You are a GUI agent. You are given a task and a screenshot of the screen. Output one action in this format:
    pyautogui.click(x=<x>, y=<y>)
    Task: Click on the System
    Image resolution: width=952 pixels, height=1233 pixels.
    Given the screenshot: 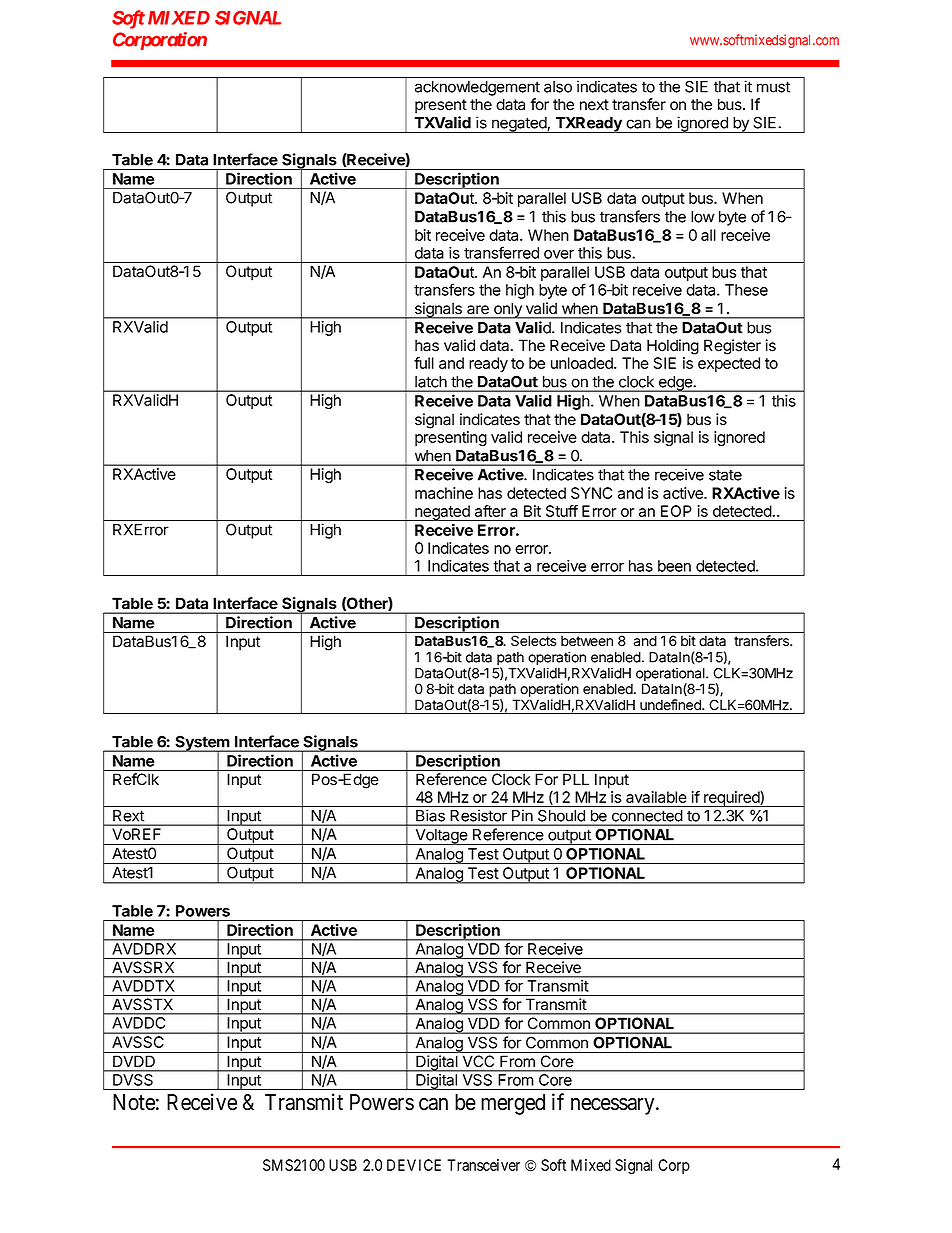 What is the action you would take?
    pyautogui.click(x=202, y=744)
